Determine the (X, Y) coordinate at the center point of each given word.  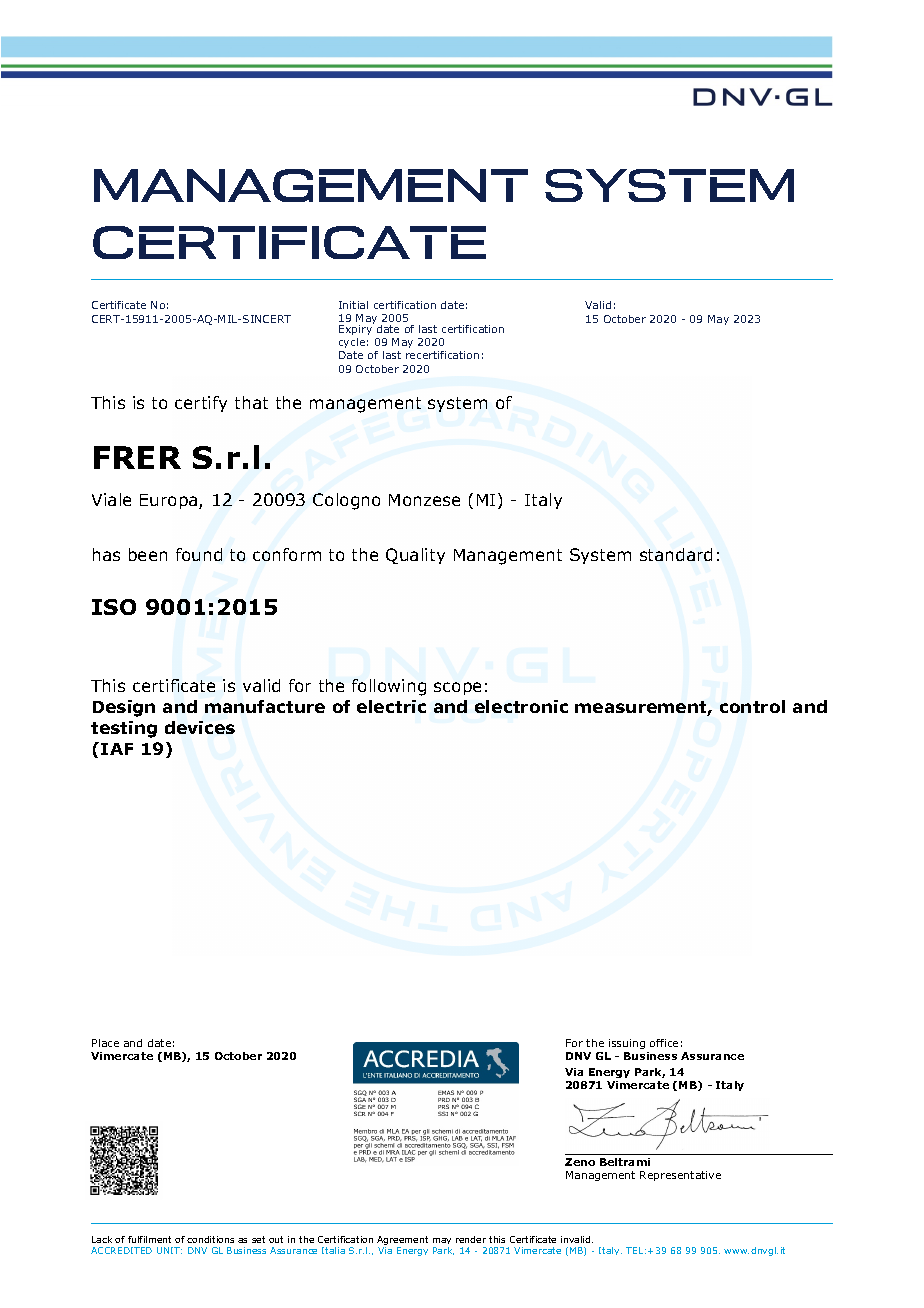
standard (676, 554)
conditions (210, 1239)
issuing (627, 1044)
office (664, 1043)
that (251, 402)
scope (457, 688)
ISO (114, 607)
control (752, 706)
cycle (352, 343)
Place (105, 1043)
